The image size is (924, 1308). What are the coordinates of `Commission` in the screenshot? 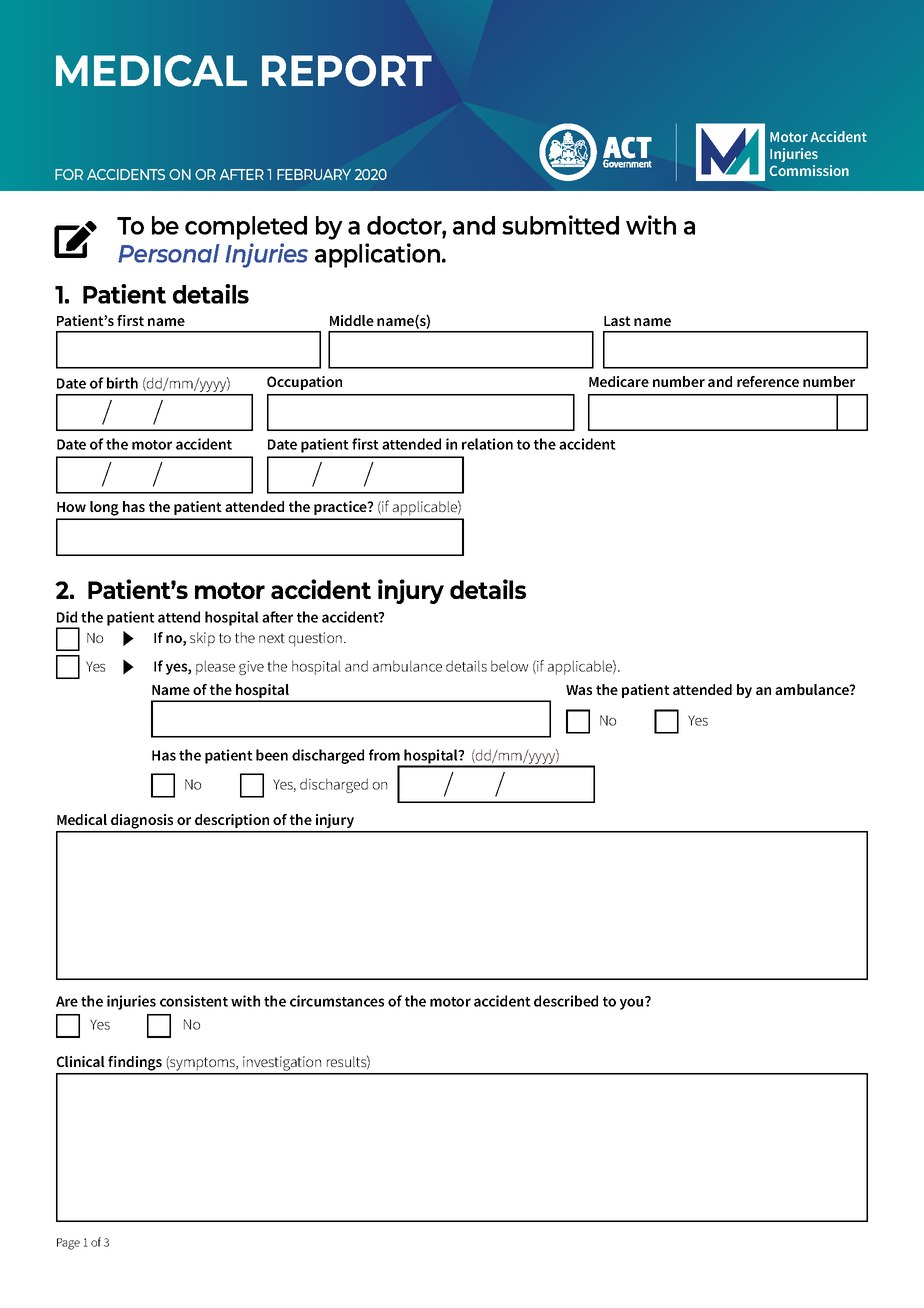 It's located at (809, 170).
